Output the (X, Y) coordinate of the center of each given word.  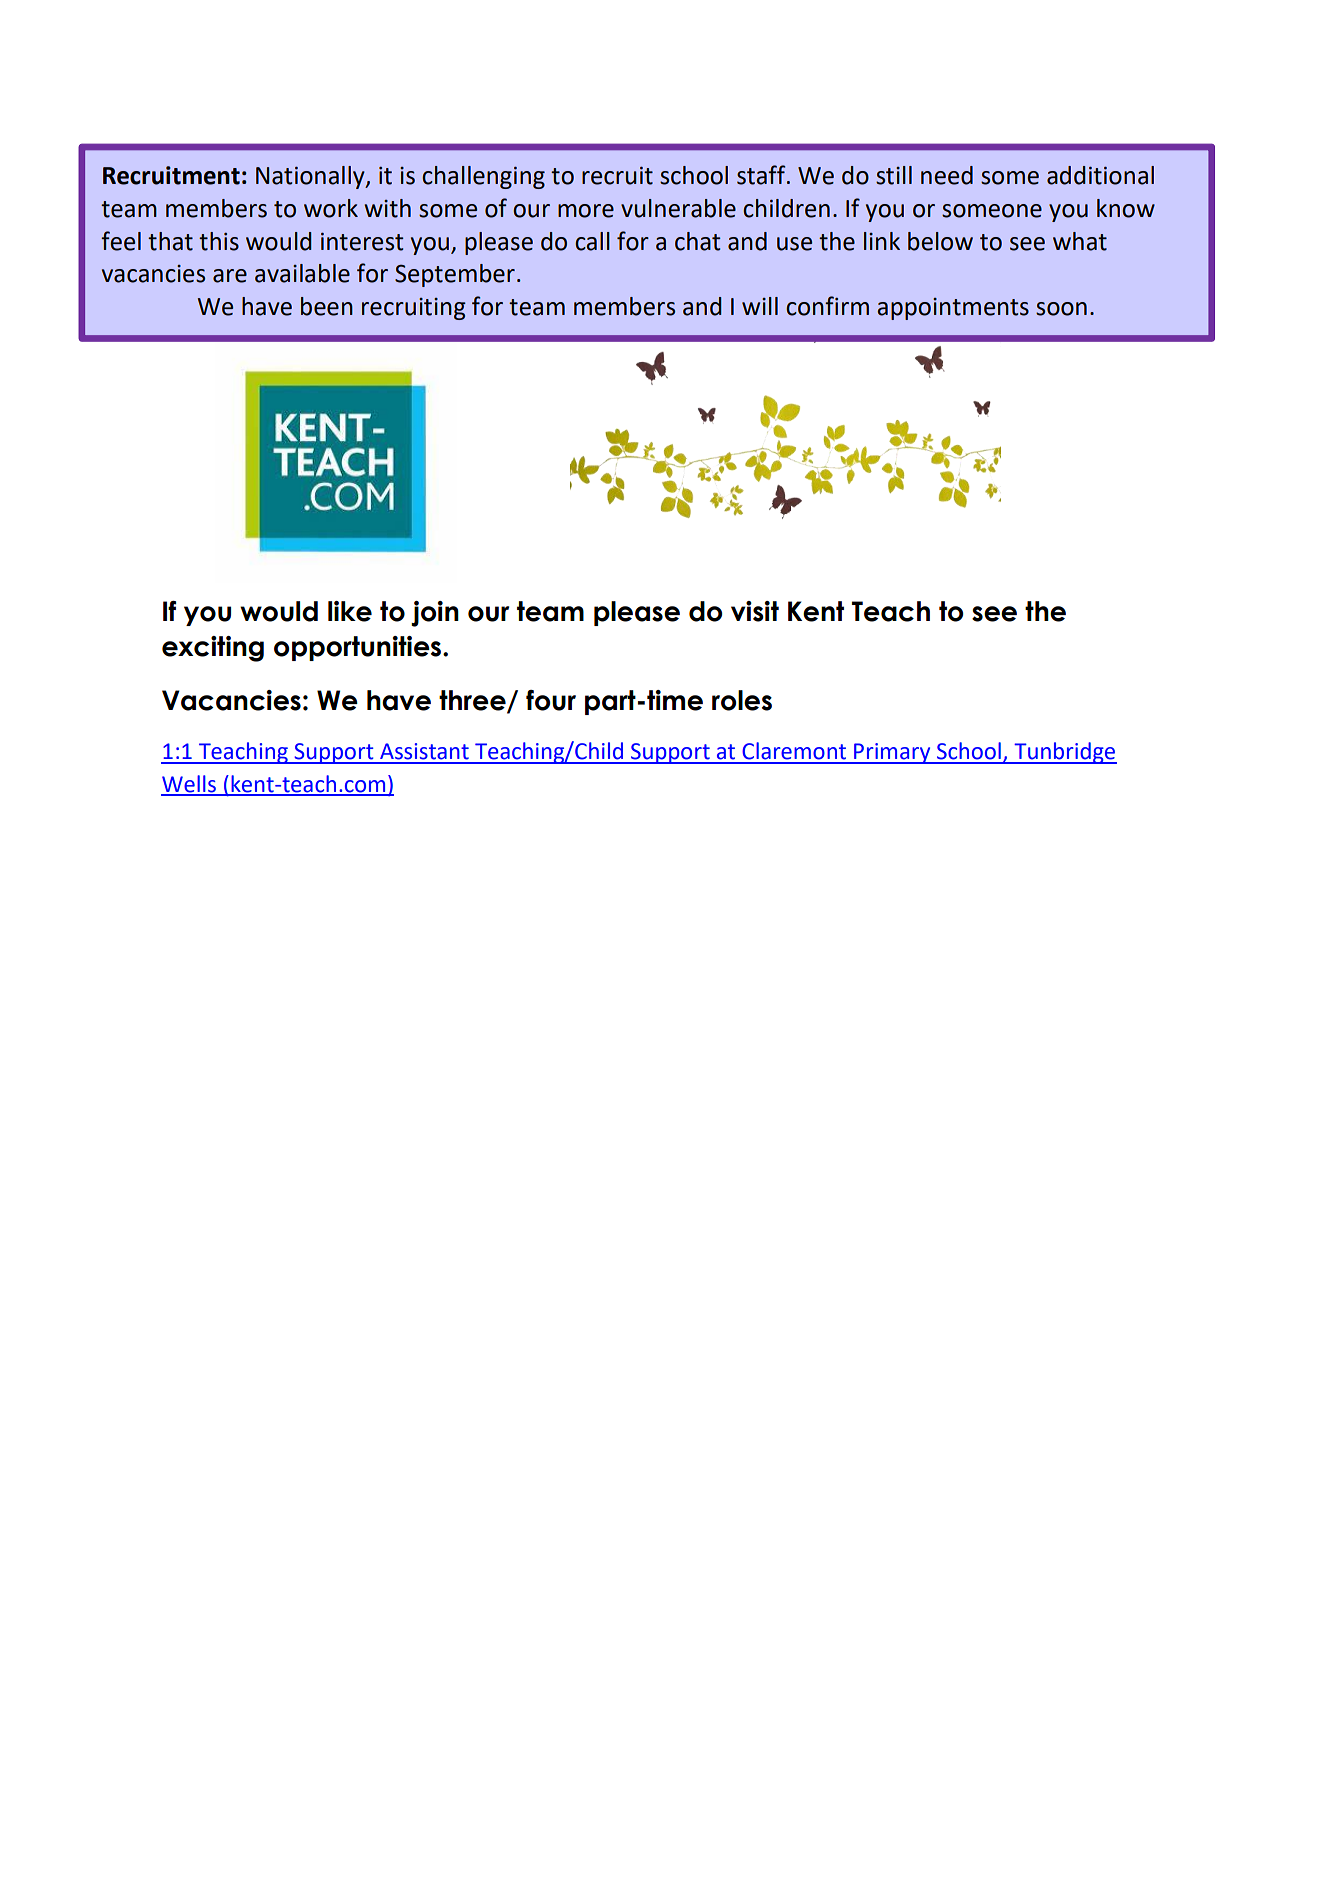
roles (742, 700)
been (327, 306)
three (473, 701)
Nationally (311, 177)
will (760, 306)
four (551, 700)
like (350, 611)
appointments (953, 309)
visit (755, 611)
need (947, 175)
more (586, 211)
